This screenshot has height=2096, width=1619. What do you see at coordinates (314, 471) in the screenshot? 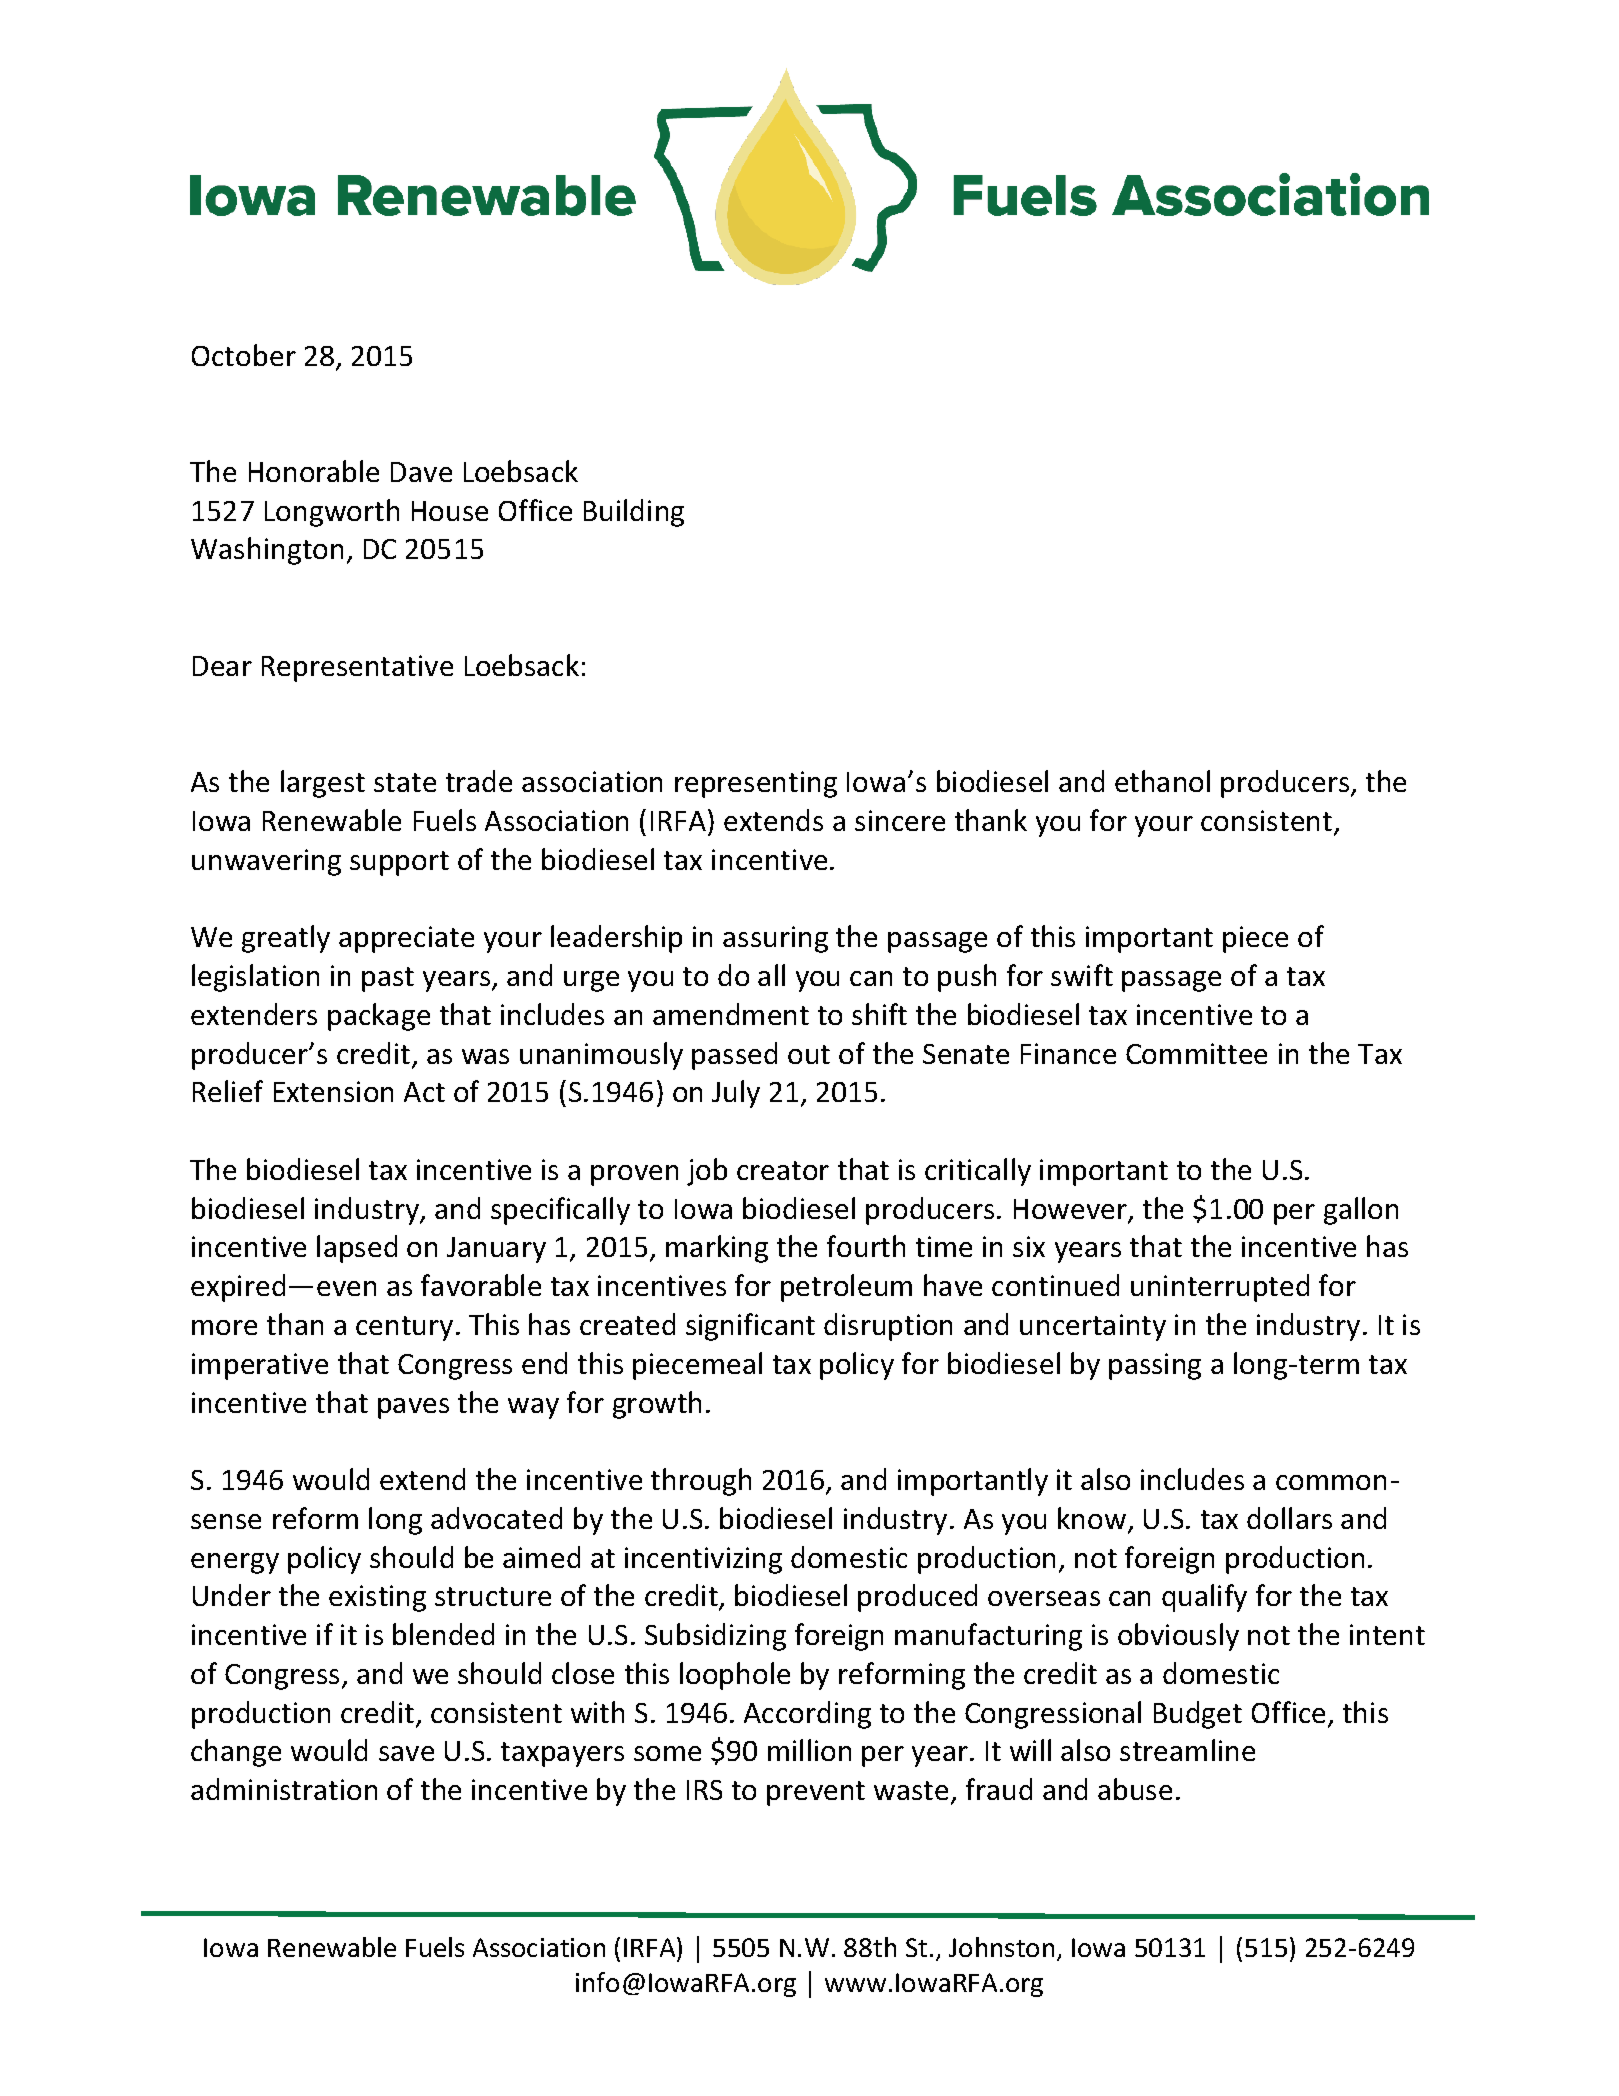
I see `Honorable` at bounding box center [314, 471].
